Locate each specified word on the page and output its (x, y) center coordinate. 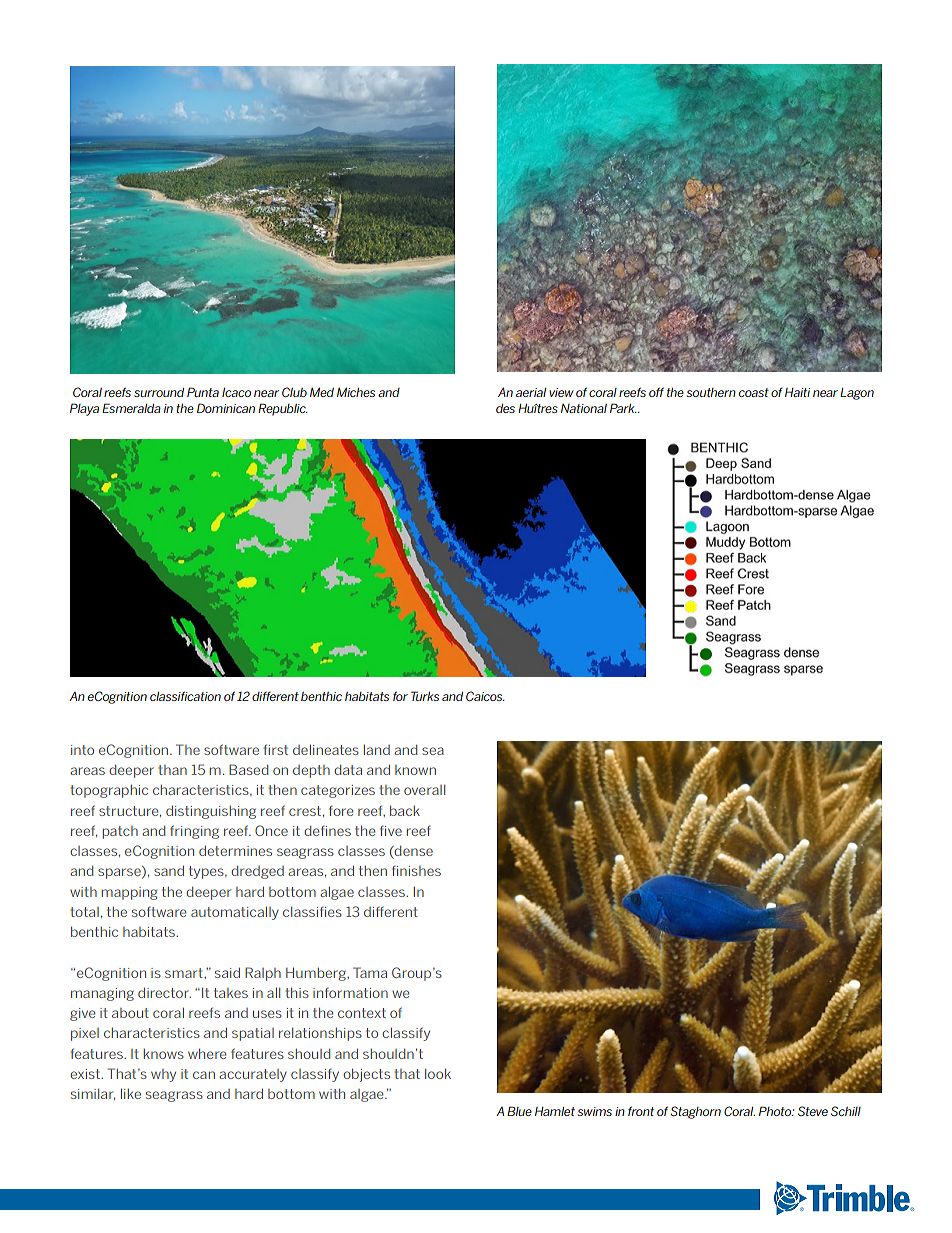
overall (424, 790)
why (163, 1075)
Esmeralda (131, 408)
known (415, 770)
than (172, 770)
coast (754, 392)
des (505, 408)
